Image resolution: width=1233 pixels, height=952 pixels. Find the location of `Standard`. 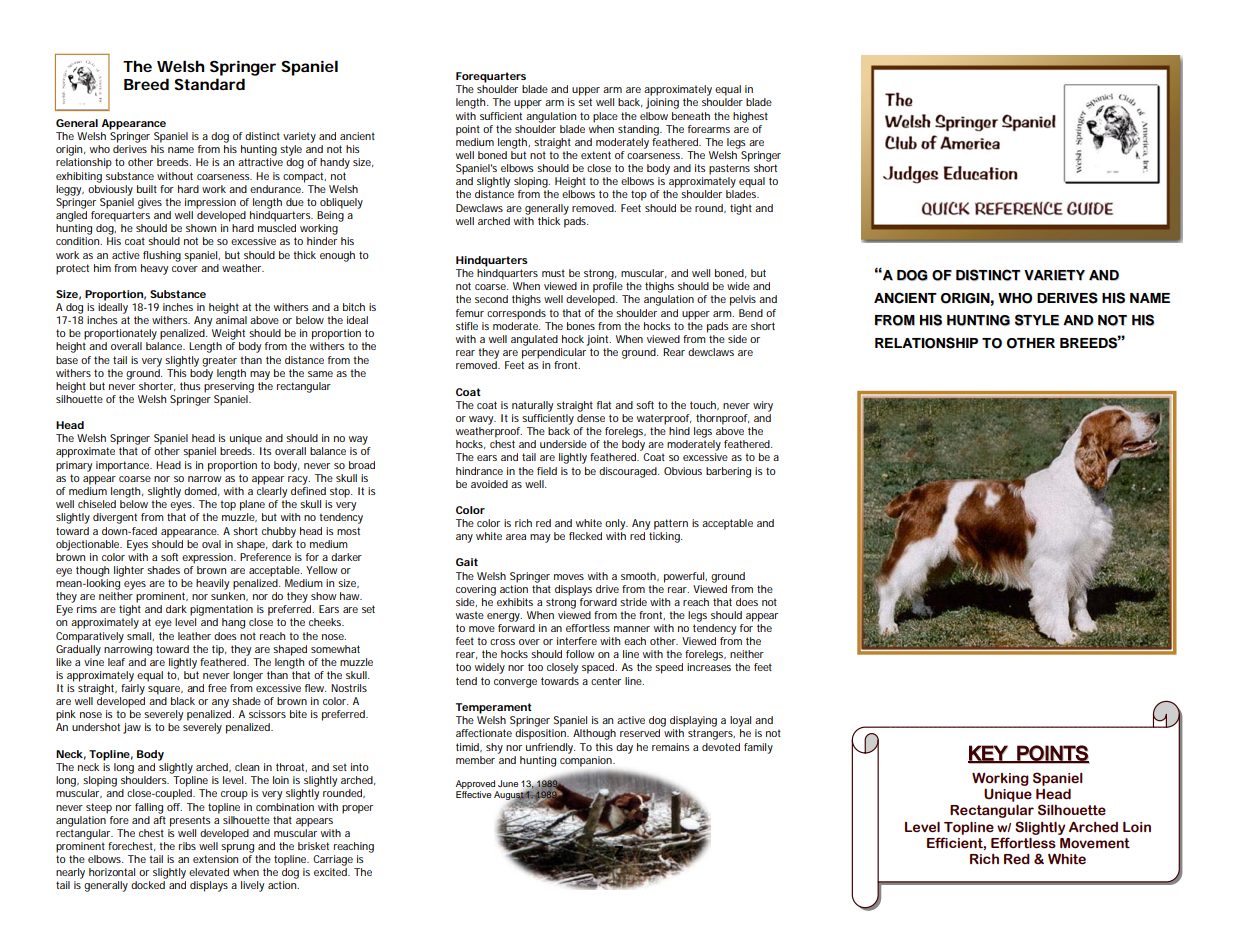

Standard is located at coordinates (210, 84).
